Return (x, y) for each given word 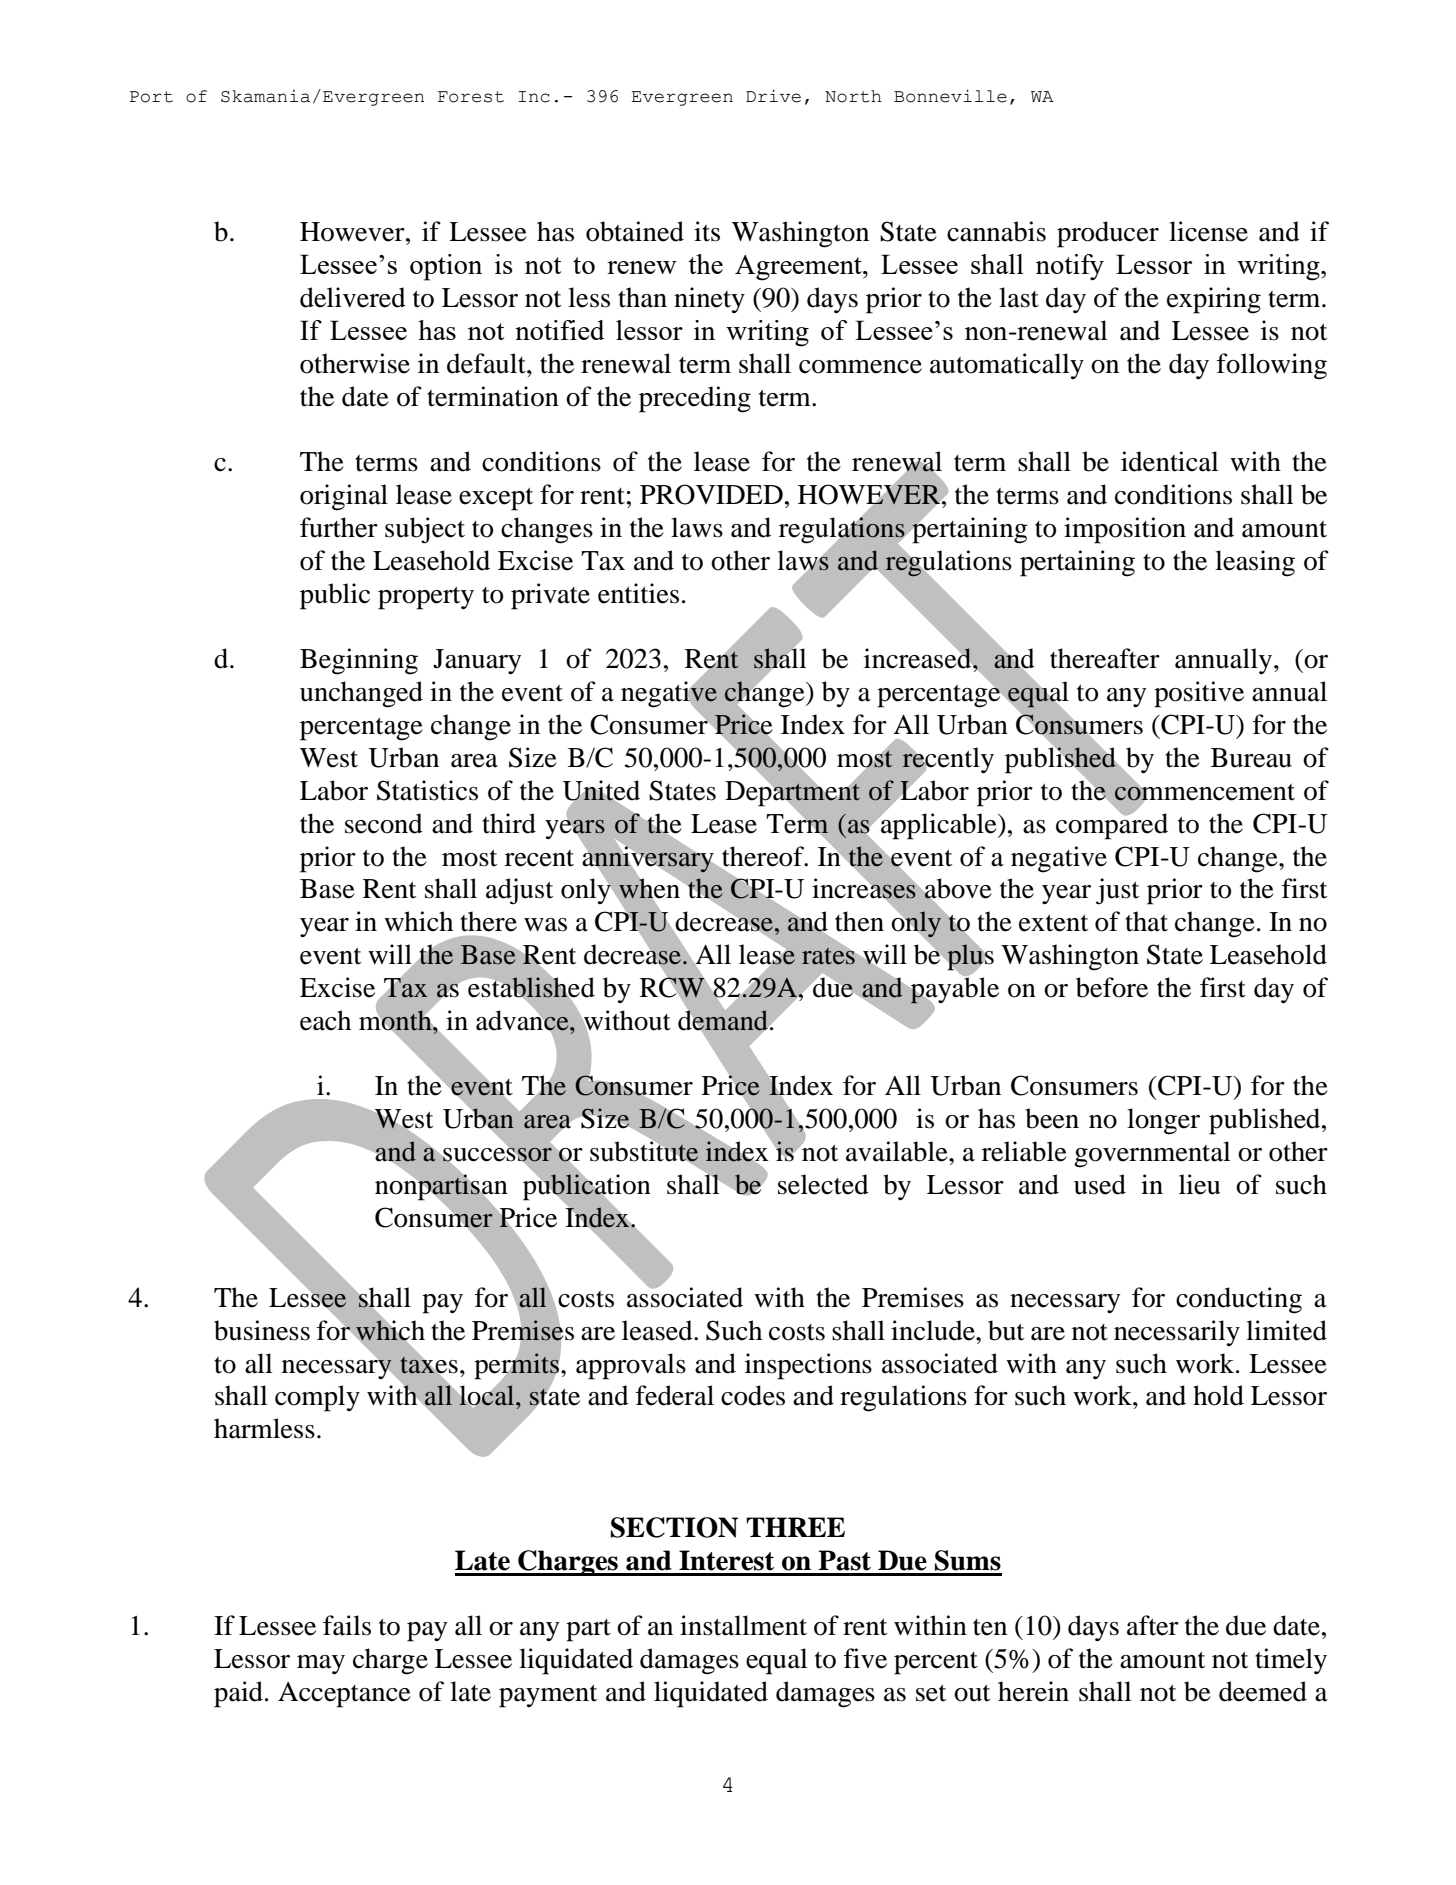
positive (1199, 694)
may (321, 1664)
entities (638, 593)
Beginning (359, 661)
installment (743, 1625)
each (325, 1020)
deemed (1263, 1691)
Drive (773, 96)
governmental (1152, 1154)
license (1208, 231)
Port (151, 97)
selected (823, 1184)
